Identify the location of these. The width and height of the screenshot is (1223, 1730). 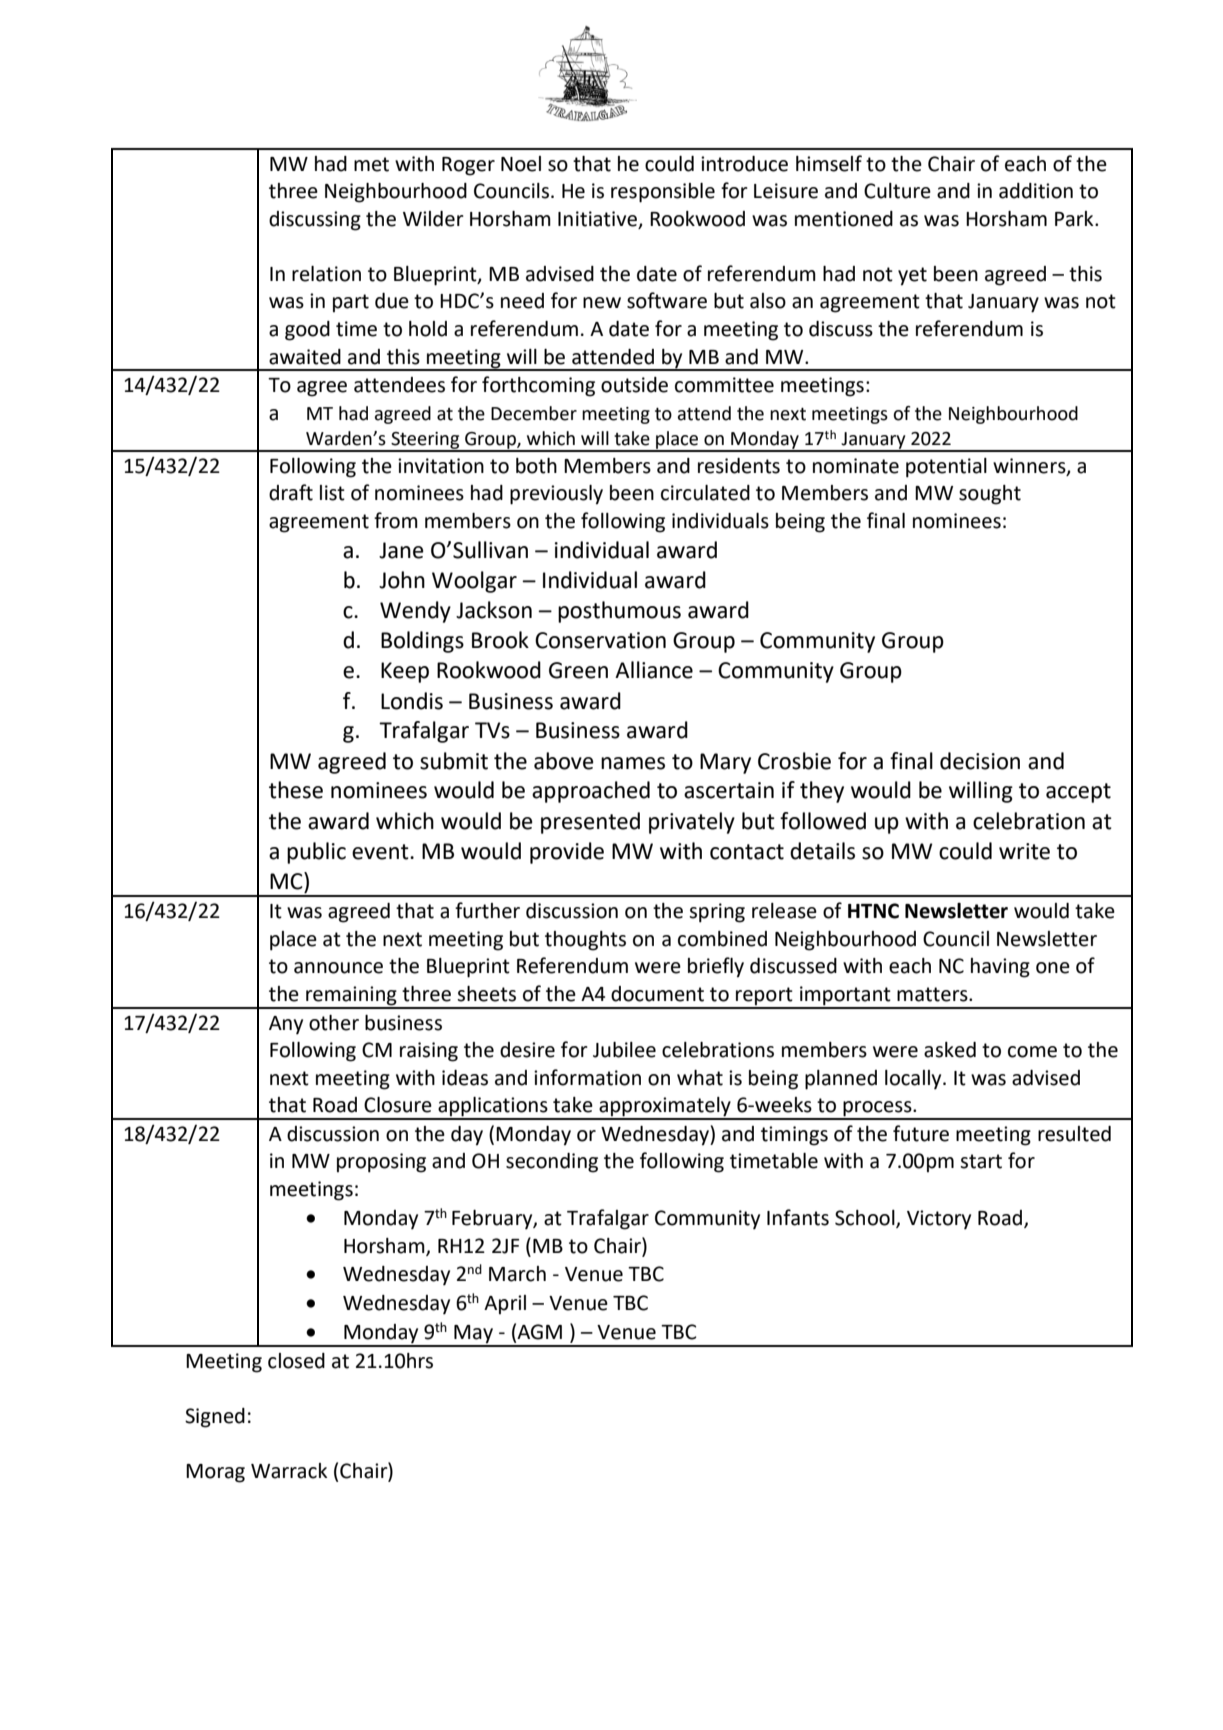
(296, 790).
